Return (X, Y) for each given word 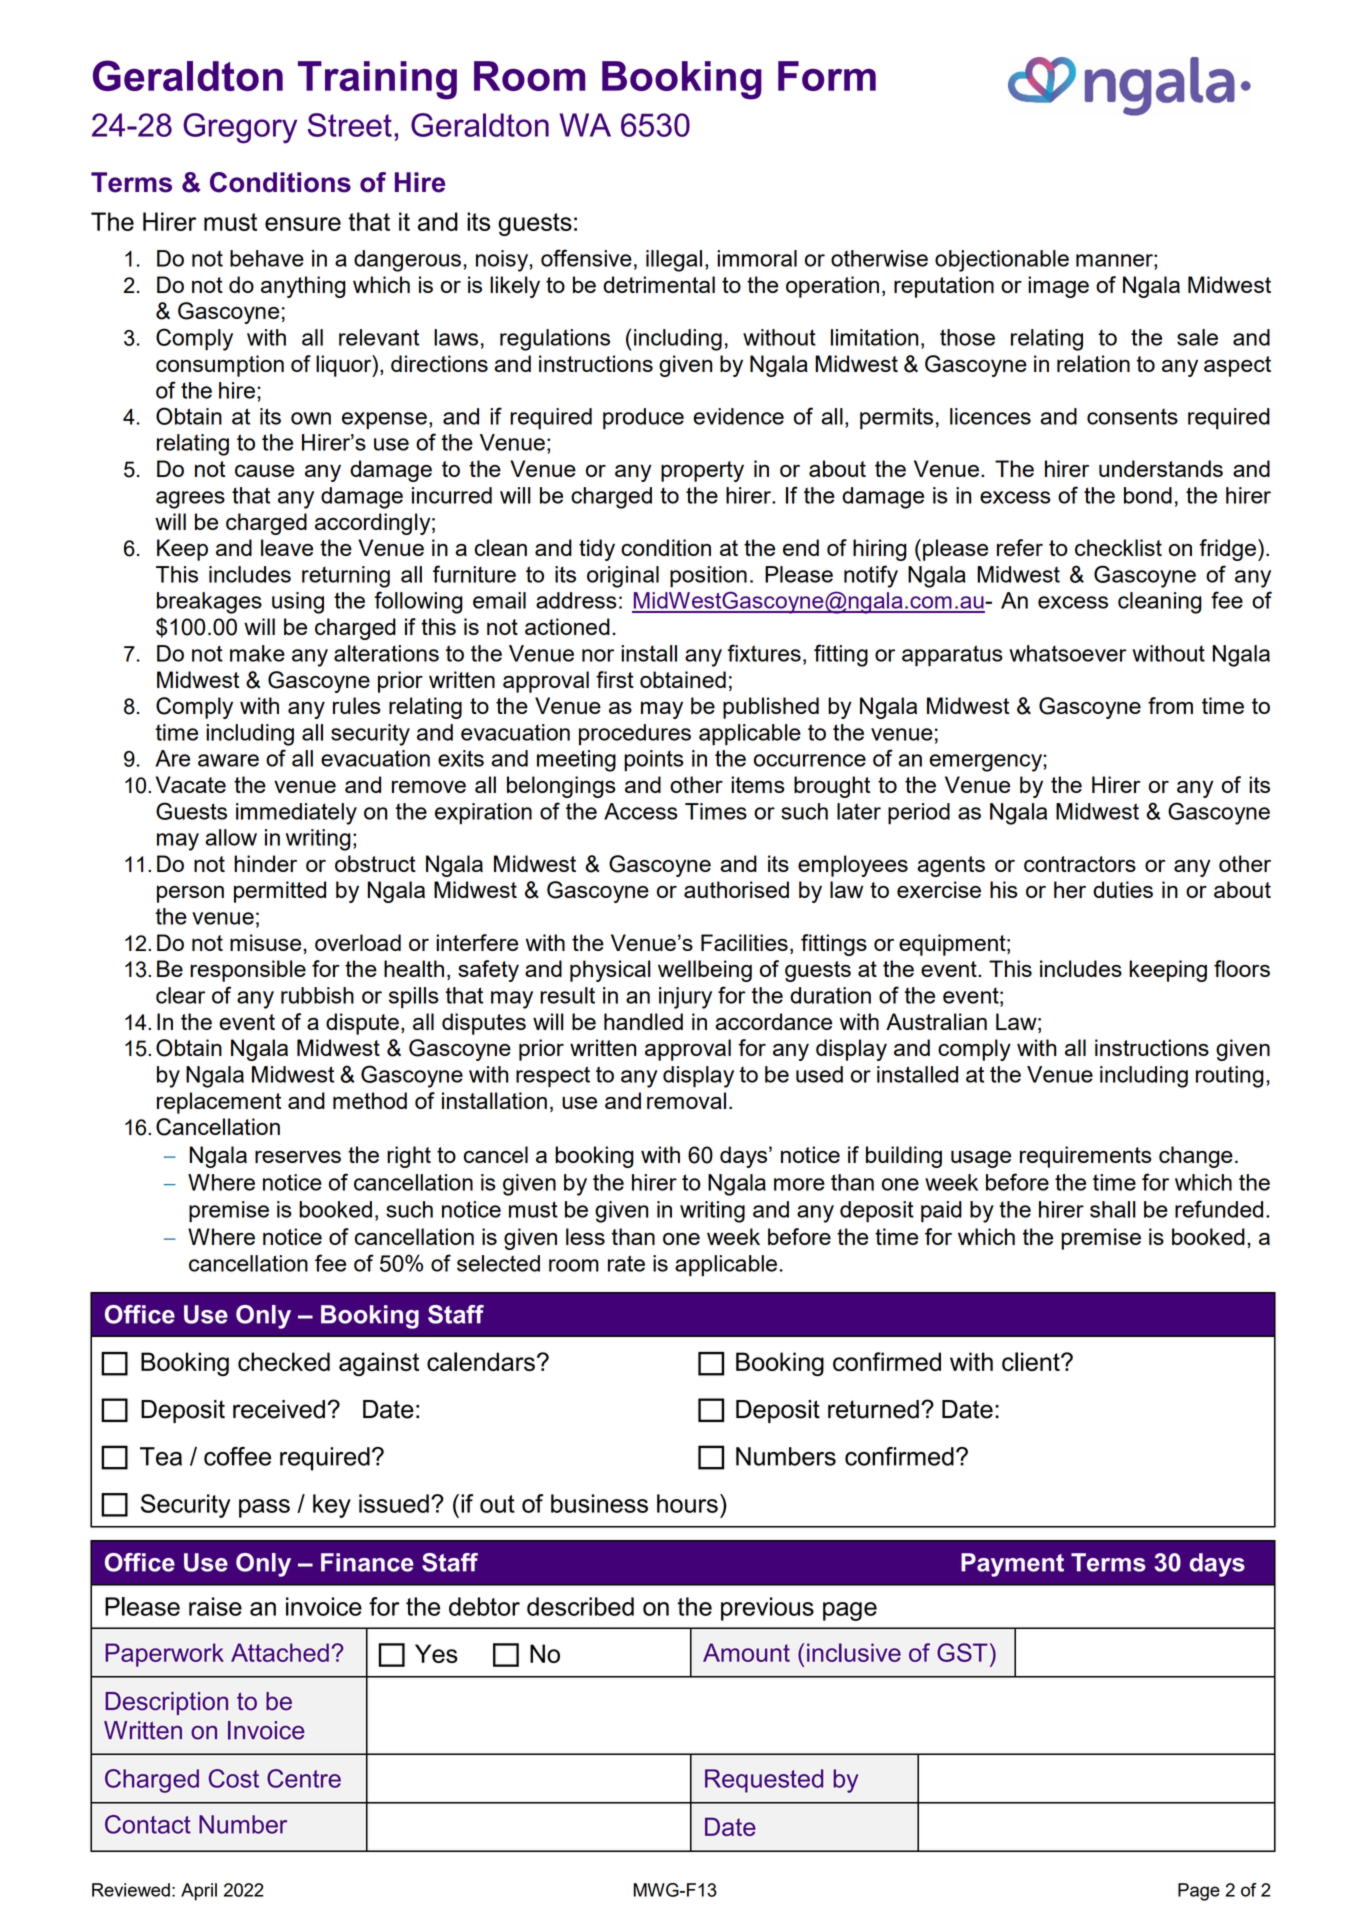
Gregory (240, 128)
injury (685, 998)
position (708, 577)
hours (687, 1503)
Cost (234, 1778)
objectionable (1002, 261)
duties (1123, 889)
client (1032, 1361)
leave (287, 547)
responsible (248, 971)
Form (827, 76)
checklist (1118, 547)
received (279, 1409)
